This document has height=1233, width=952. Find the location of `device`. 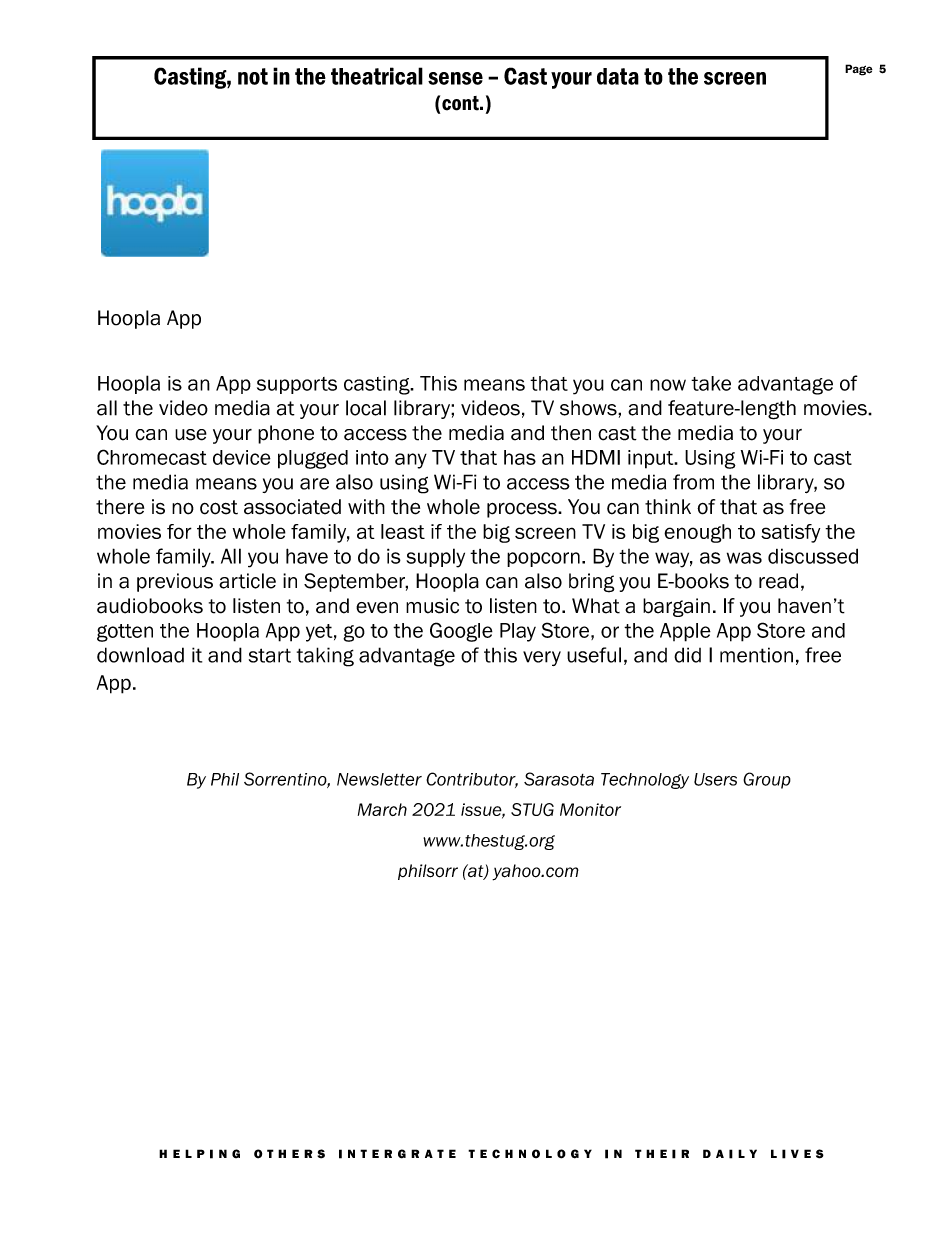

device is located at coordinates (242, 457).
